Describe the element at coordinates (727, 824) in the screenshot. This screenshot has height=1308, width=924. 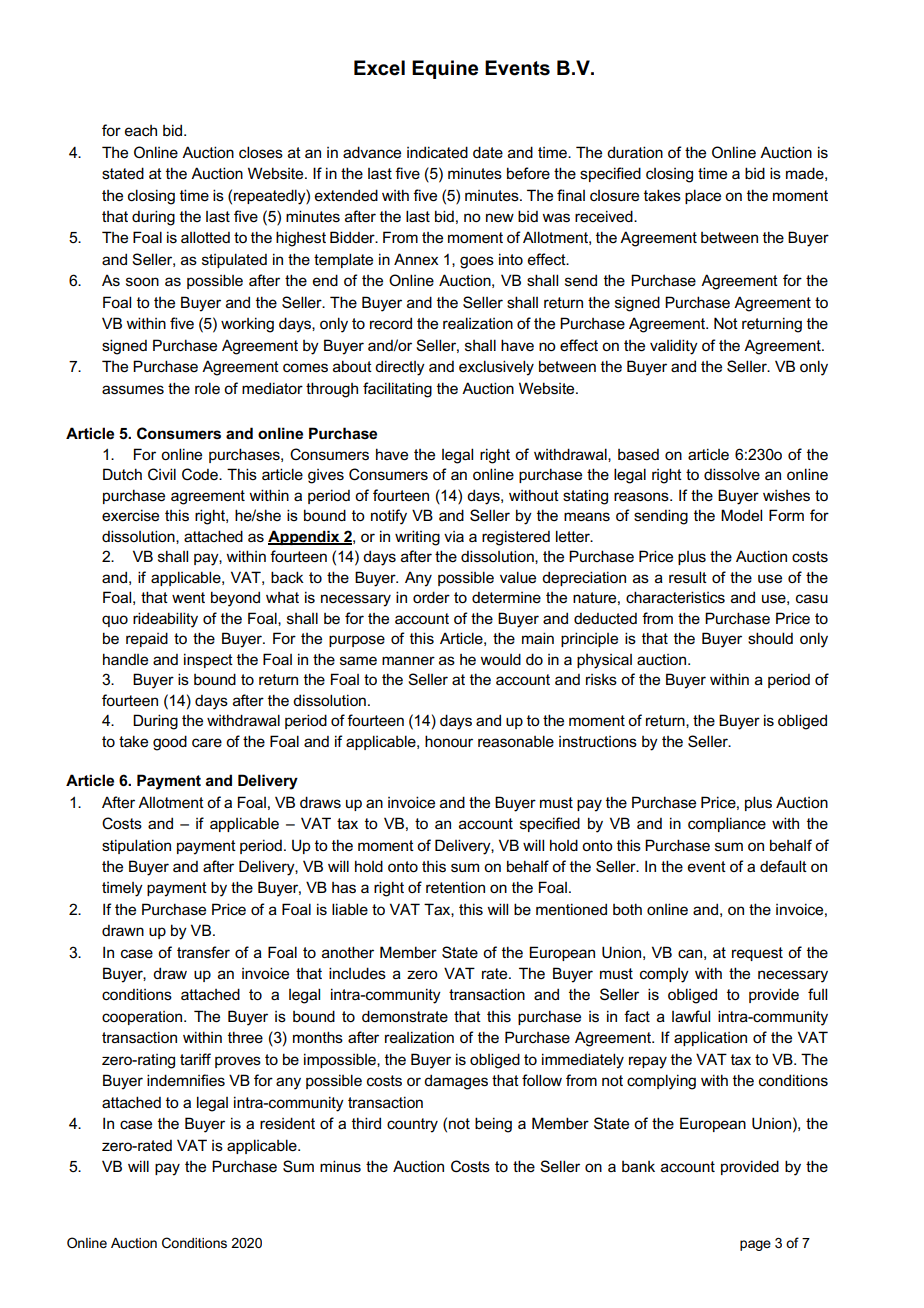
I see `compliance` at that location.
